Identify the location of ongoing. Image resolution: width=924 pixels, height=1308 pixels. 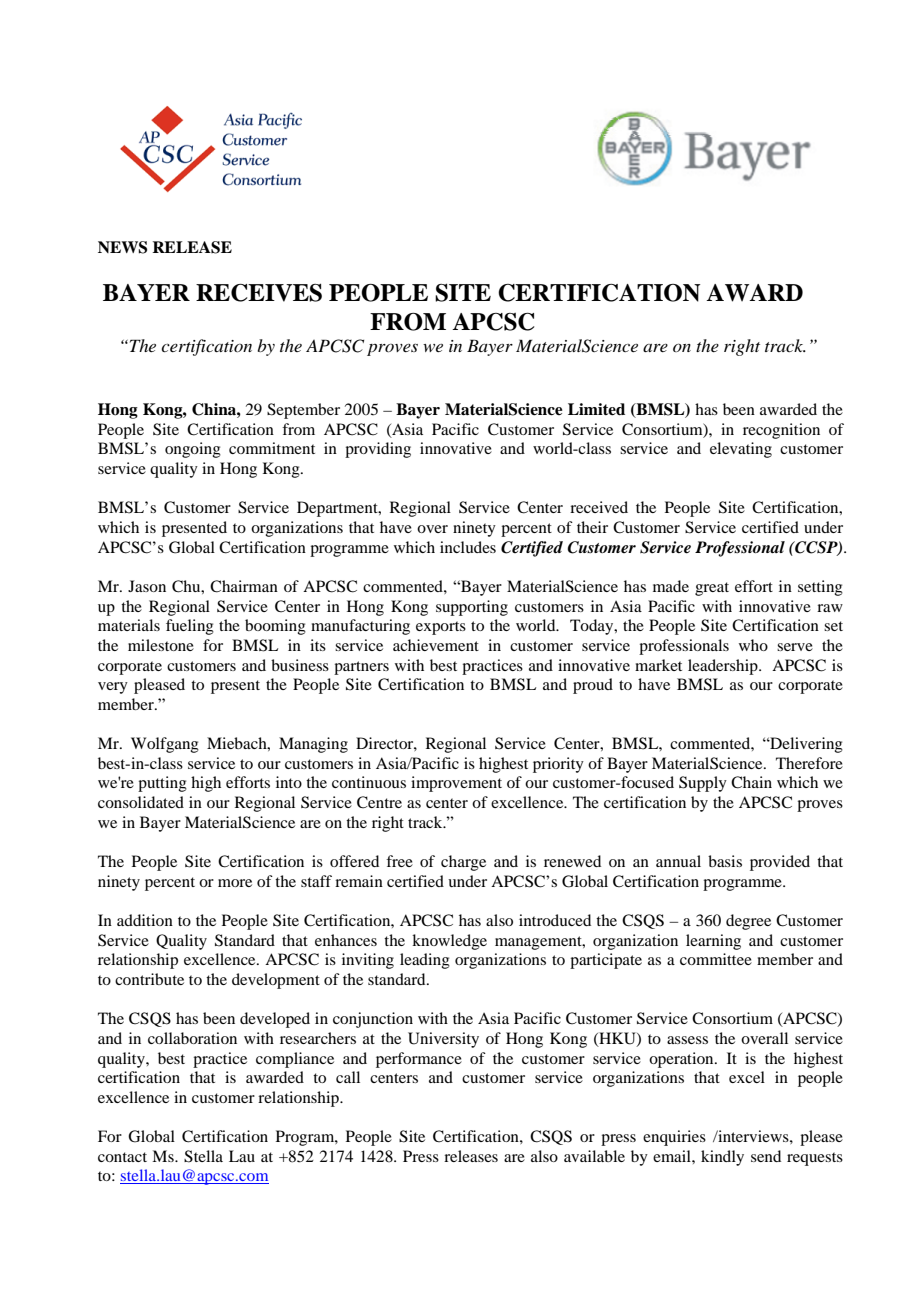
(193, 450).
